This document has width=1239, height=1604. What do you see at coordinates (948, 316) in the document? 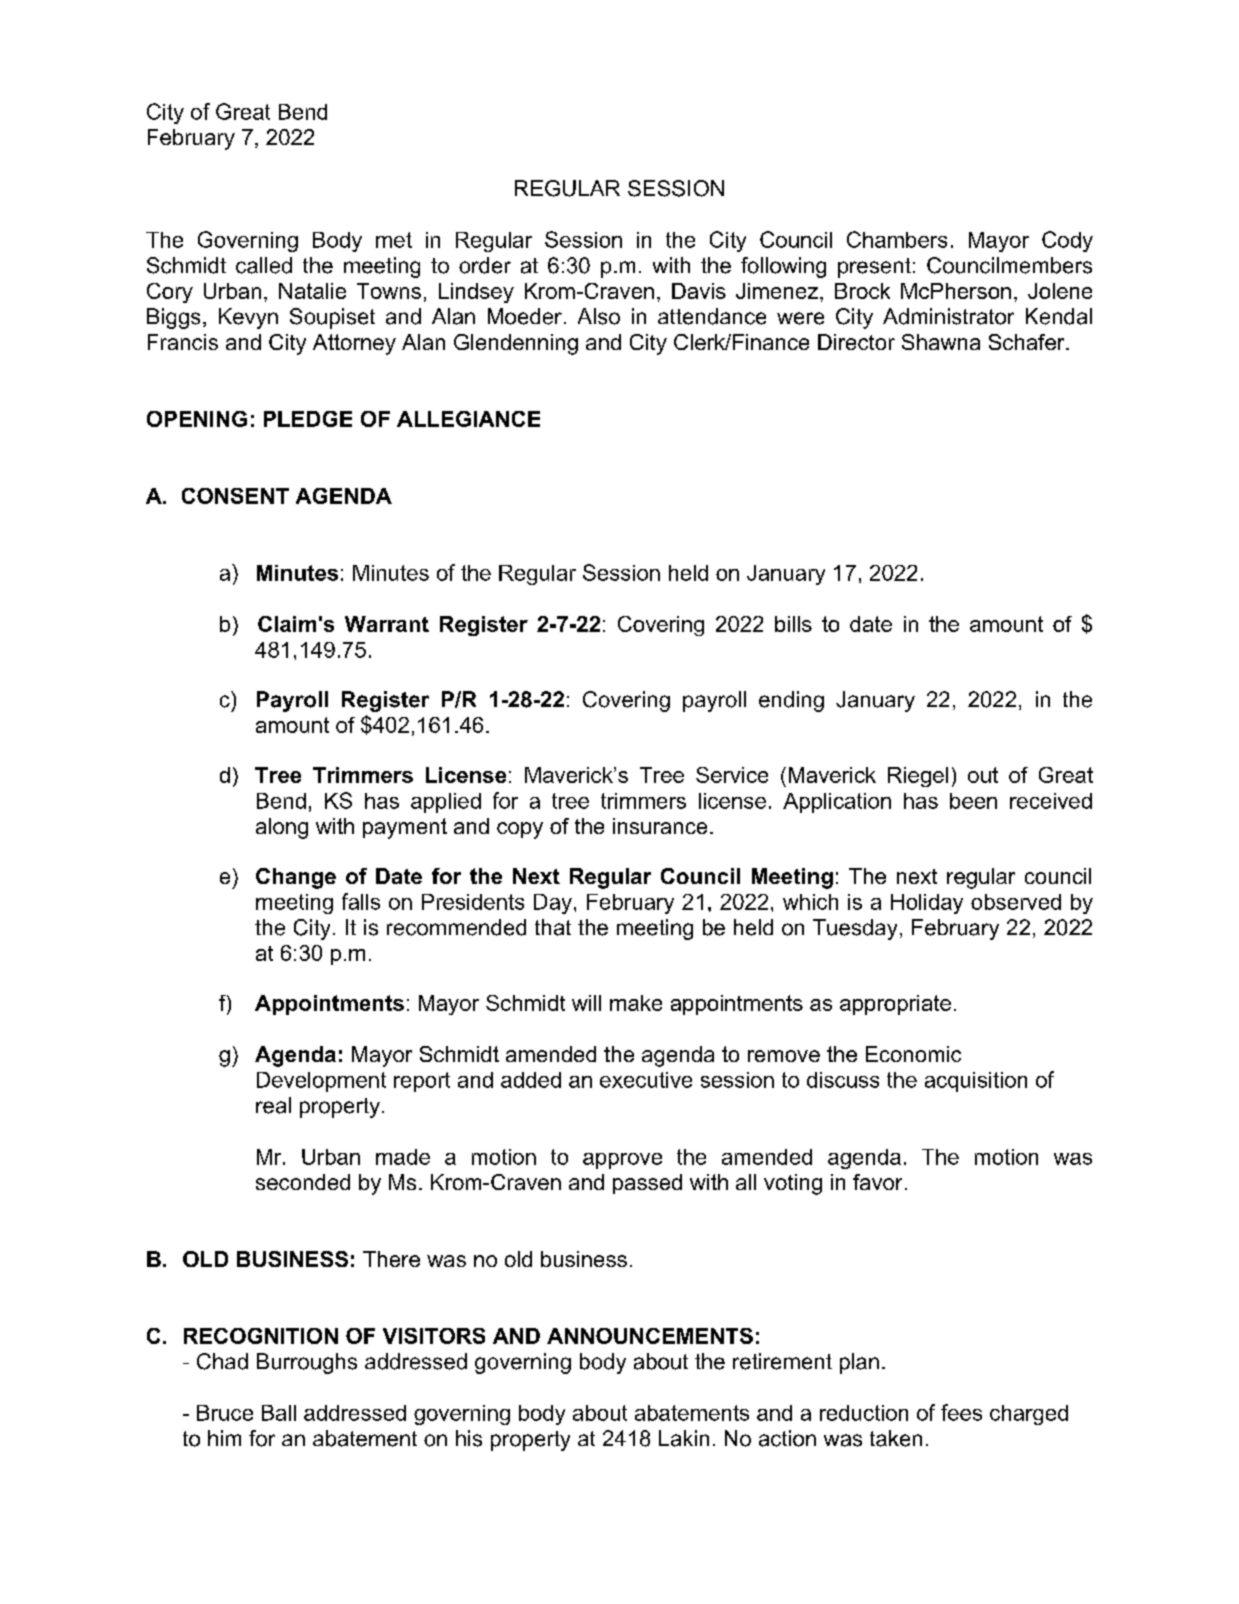
I see `Administrator` at bounding box center [948, 316].
